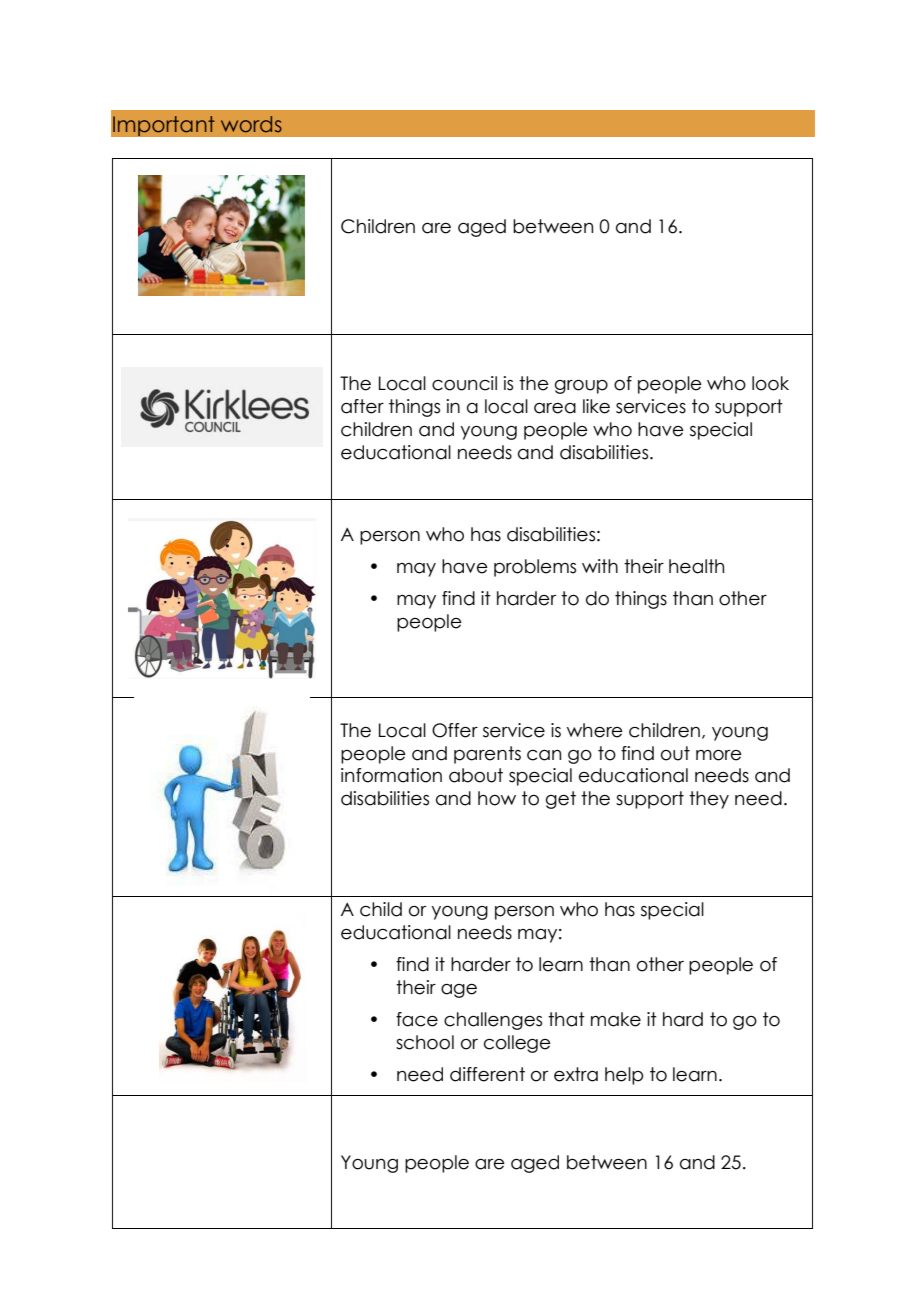 The height and width of the document is (1308, 924). Describe the element at coordinates (487, 755) in the document. I see `parents` at that location.
